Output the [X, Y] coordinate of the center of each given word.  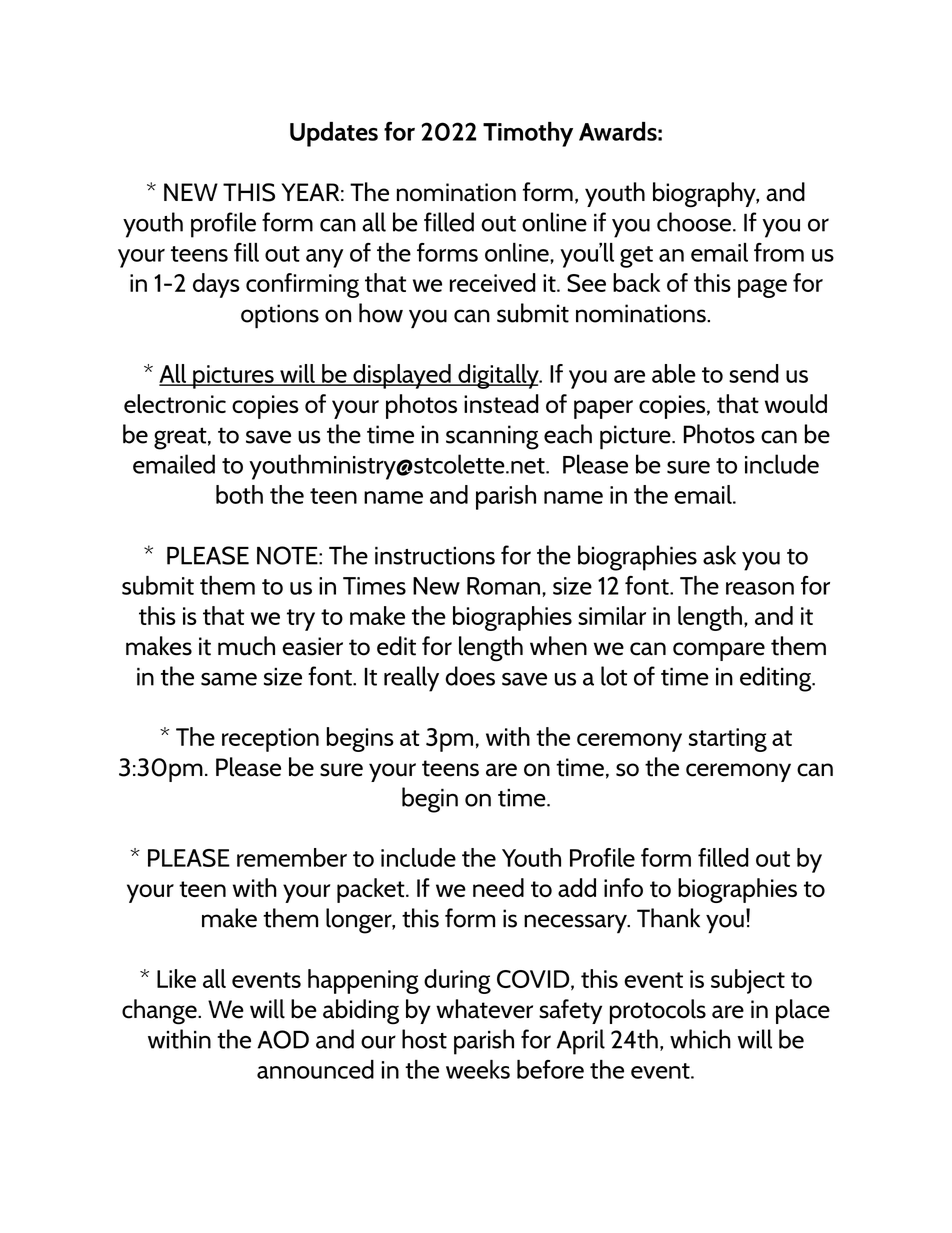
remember [292, 857]
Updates [334, 134]
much [246, 646]
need [498, 887]
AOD [283, 1039]
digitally [498, 376]
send [754, 373]
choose [694, 222]
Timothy [528, 134]
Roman [503, 586]
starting [728, 740]
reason [760, 588]
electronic [175, 403]
